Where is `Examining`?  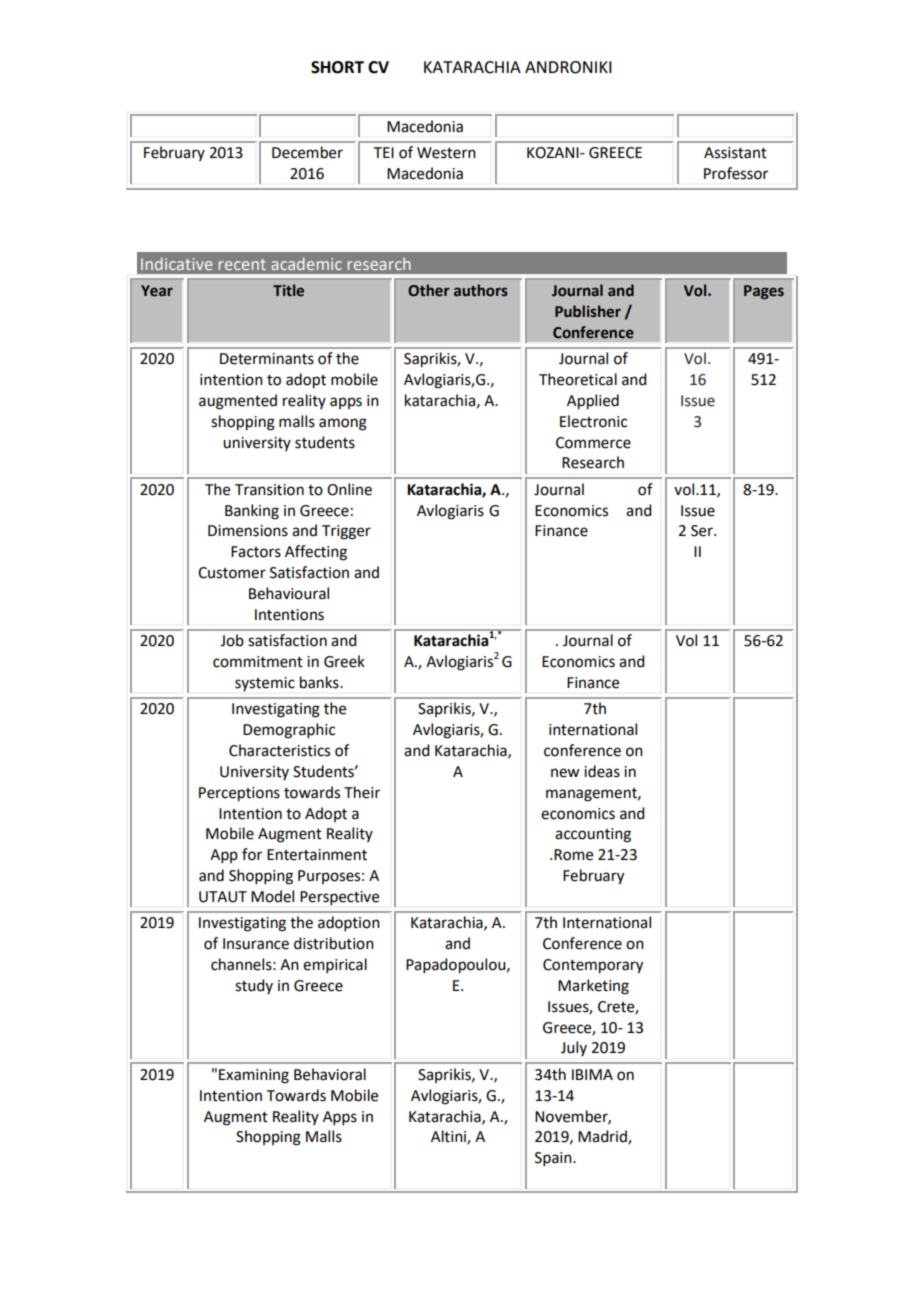
Examining is located at coordinates (254, 1076).
